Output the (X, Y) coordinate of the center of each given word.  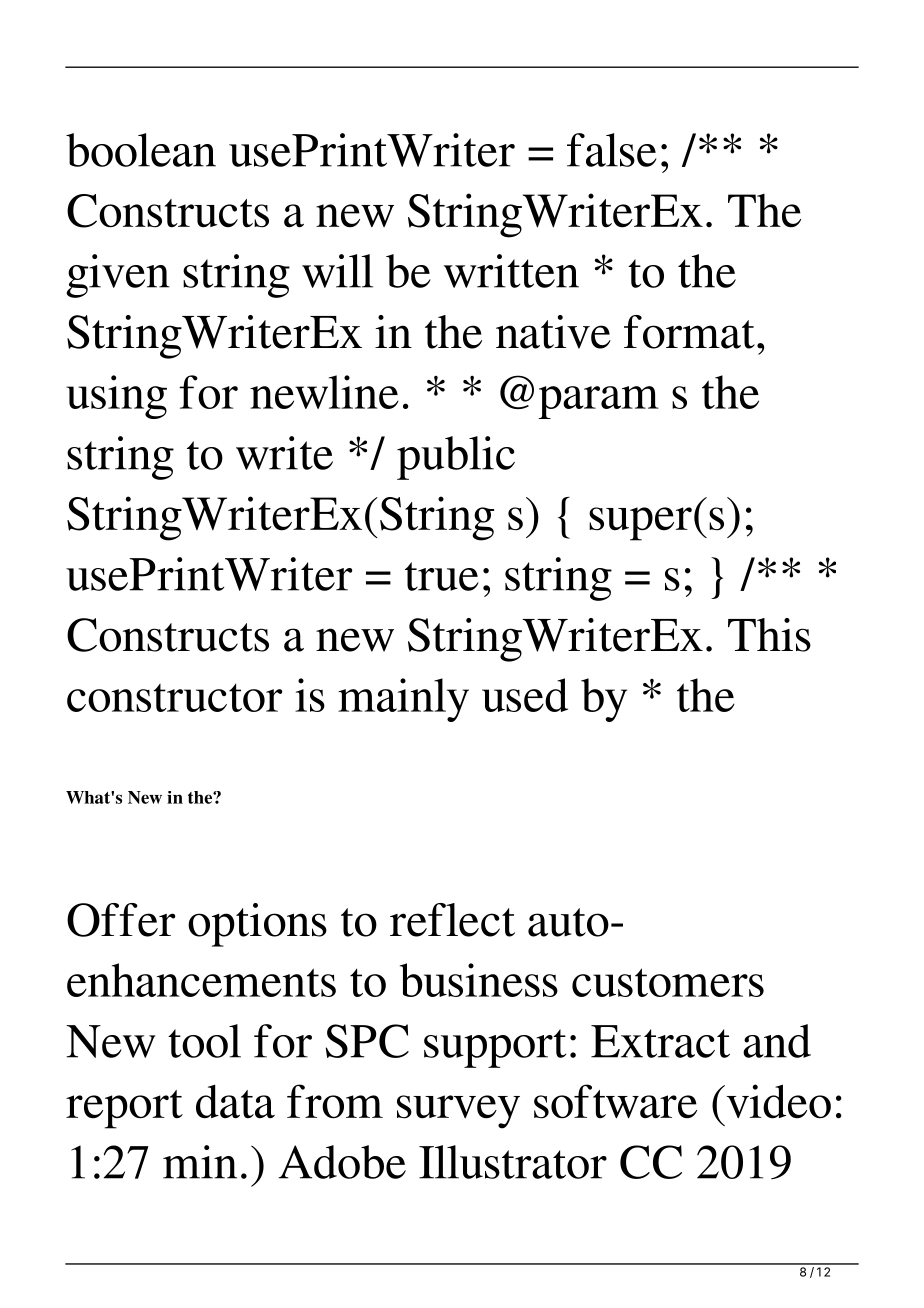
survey (458, 1112)
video (777, 1101)
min (200, 1162)
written (511, 271)
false (612, 150)
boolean (141, 150)
